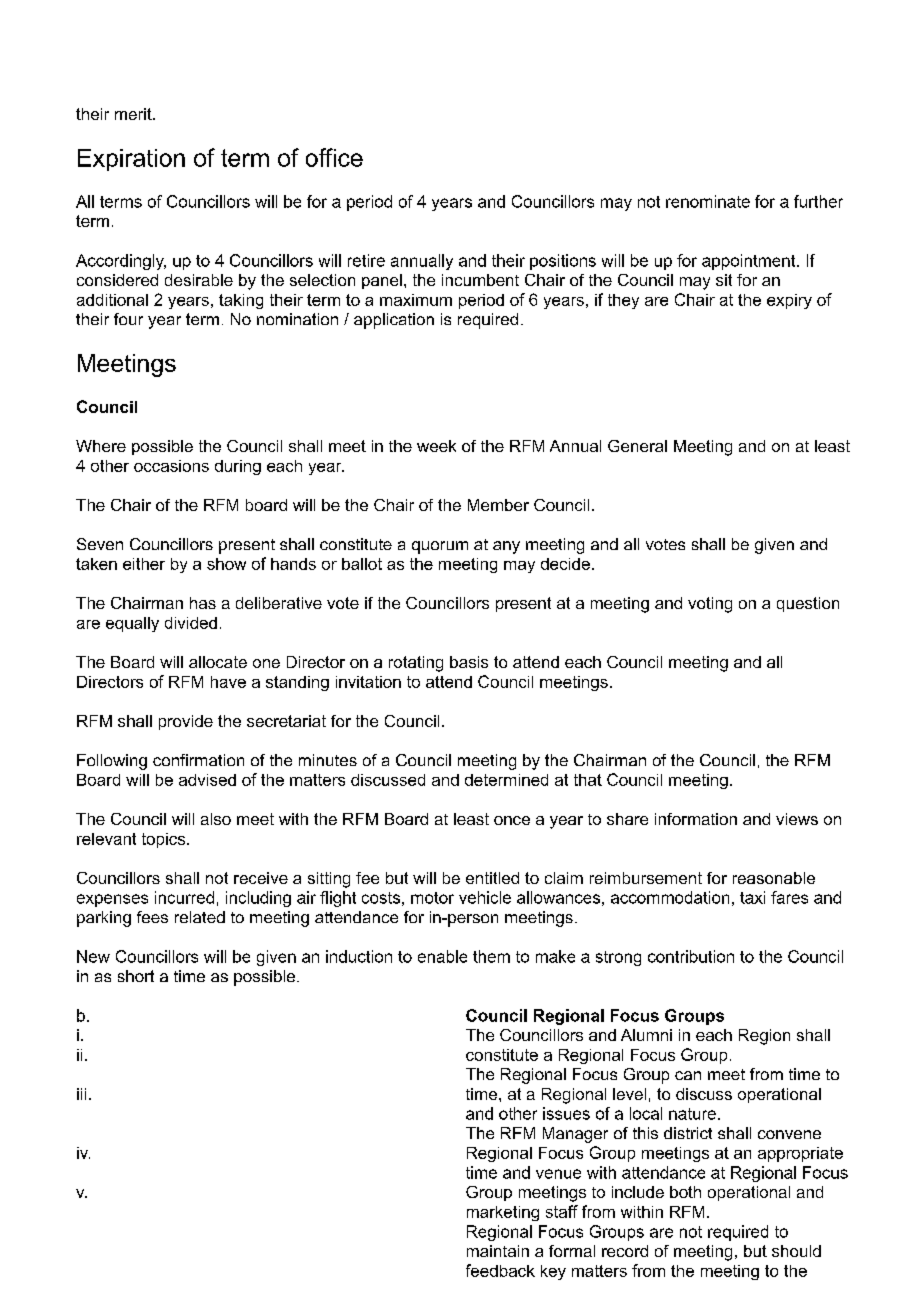 This page has height=1307, width=924. What do you see at coordinates (469, 662) in the page?
I see `basis` at bounding box center [469, 662].
